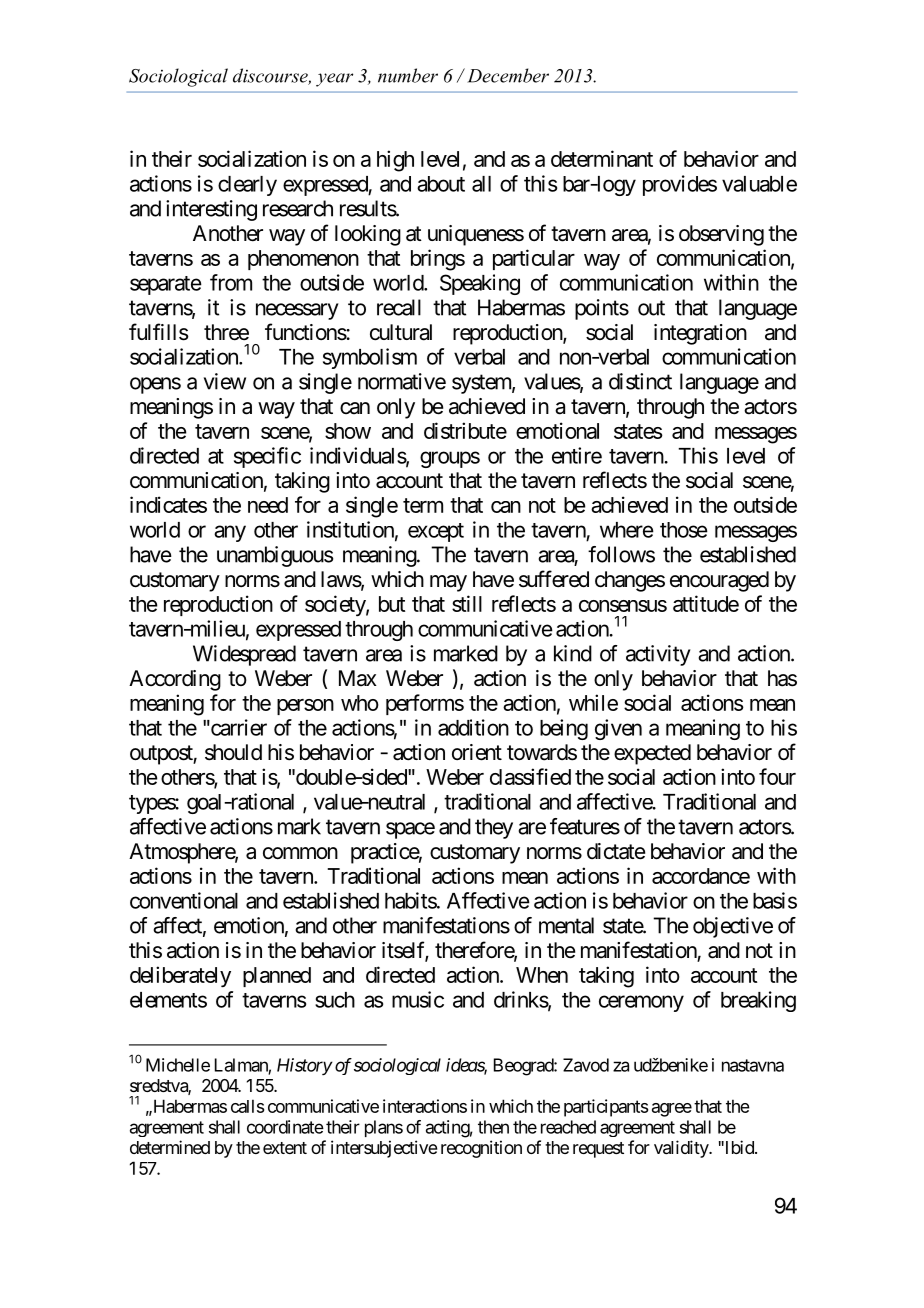  Describe the element at coordinates (300, 853) in the image. I see `common` at that location.
